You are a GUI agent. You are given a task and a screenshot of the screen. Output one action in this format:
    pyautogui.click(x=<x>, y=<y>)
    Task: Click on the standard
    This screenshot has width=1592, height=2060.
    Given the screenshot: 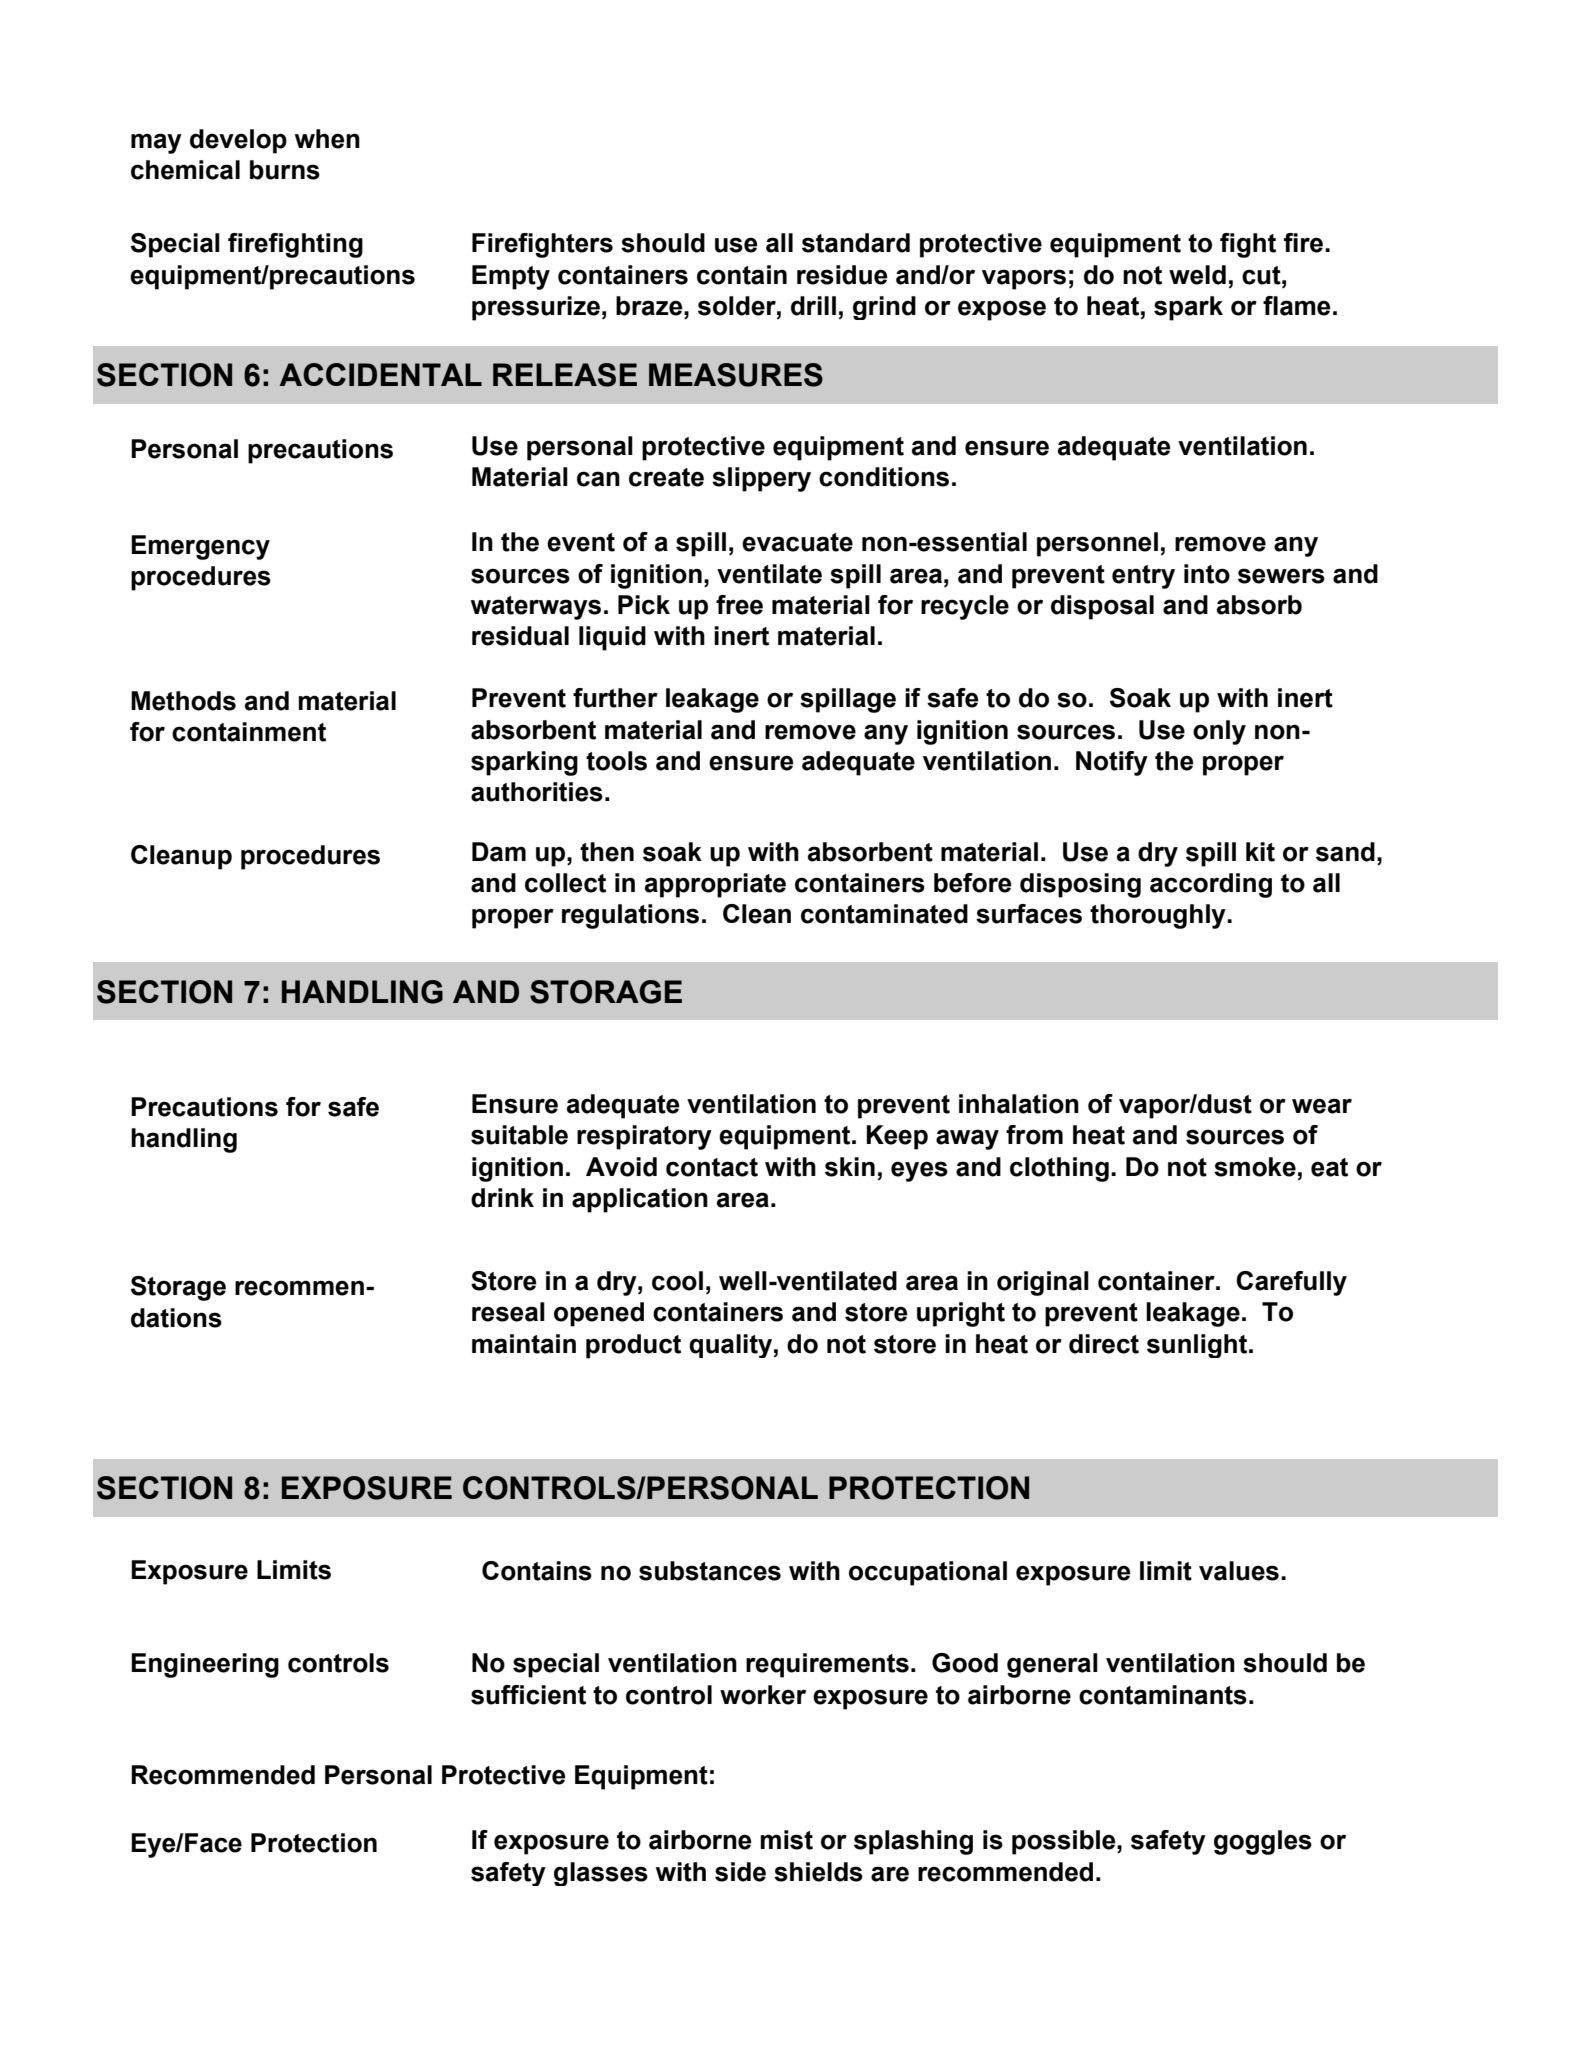 What is the action you would take?
    pyautogui.click(x=856, y=243)
